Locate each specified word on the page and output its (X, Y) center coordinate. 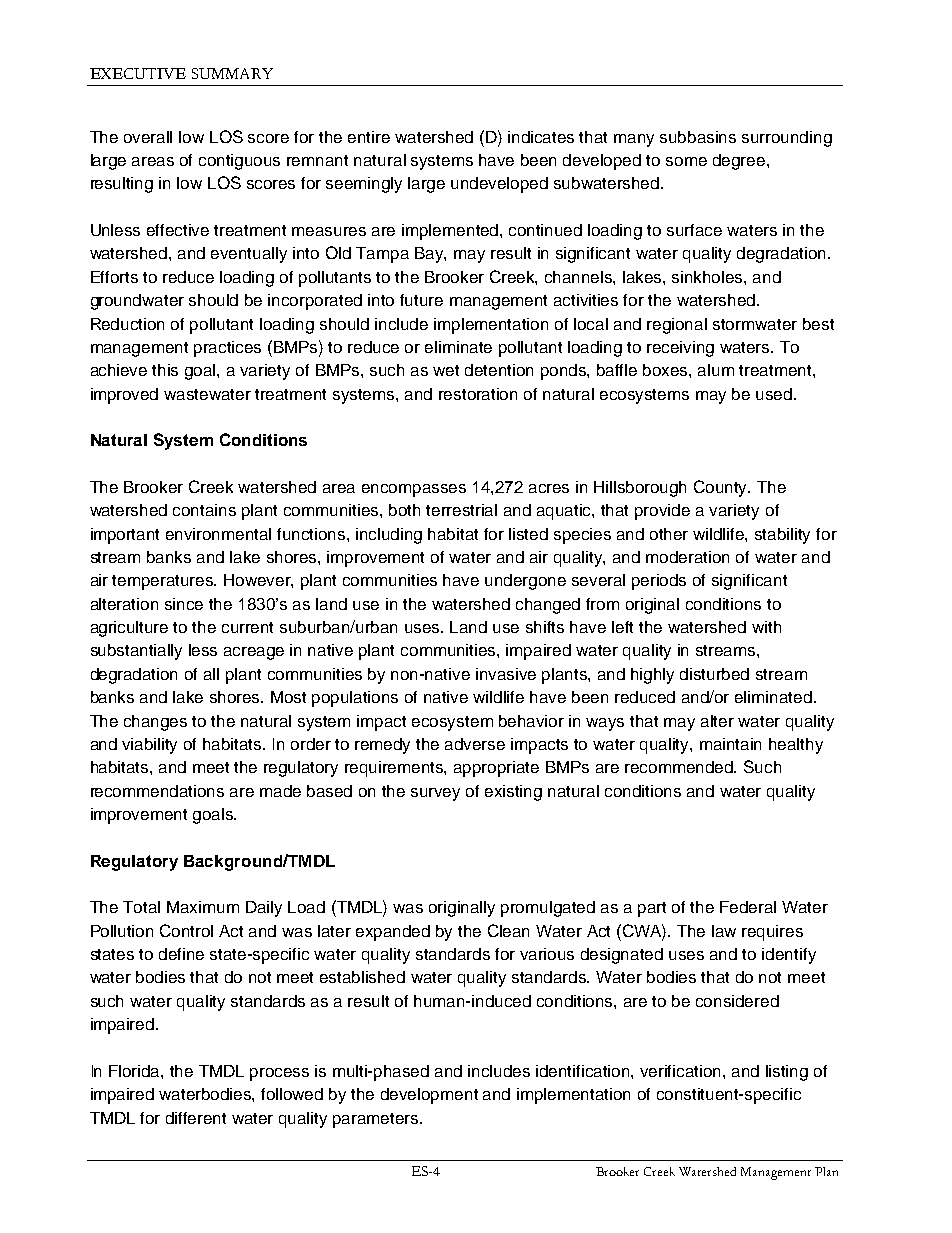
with (766, 627)
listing (787, 1073)
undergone (525, 582)
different (196, 1118)
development (429, 1096)
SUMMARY (232, 73)
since (184, 604)
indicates (541, 137)
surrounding (787, 139)
